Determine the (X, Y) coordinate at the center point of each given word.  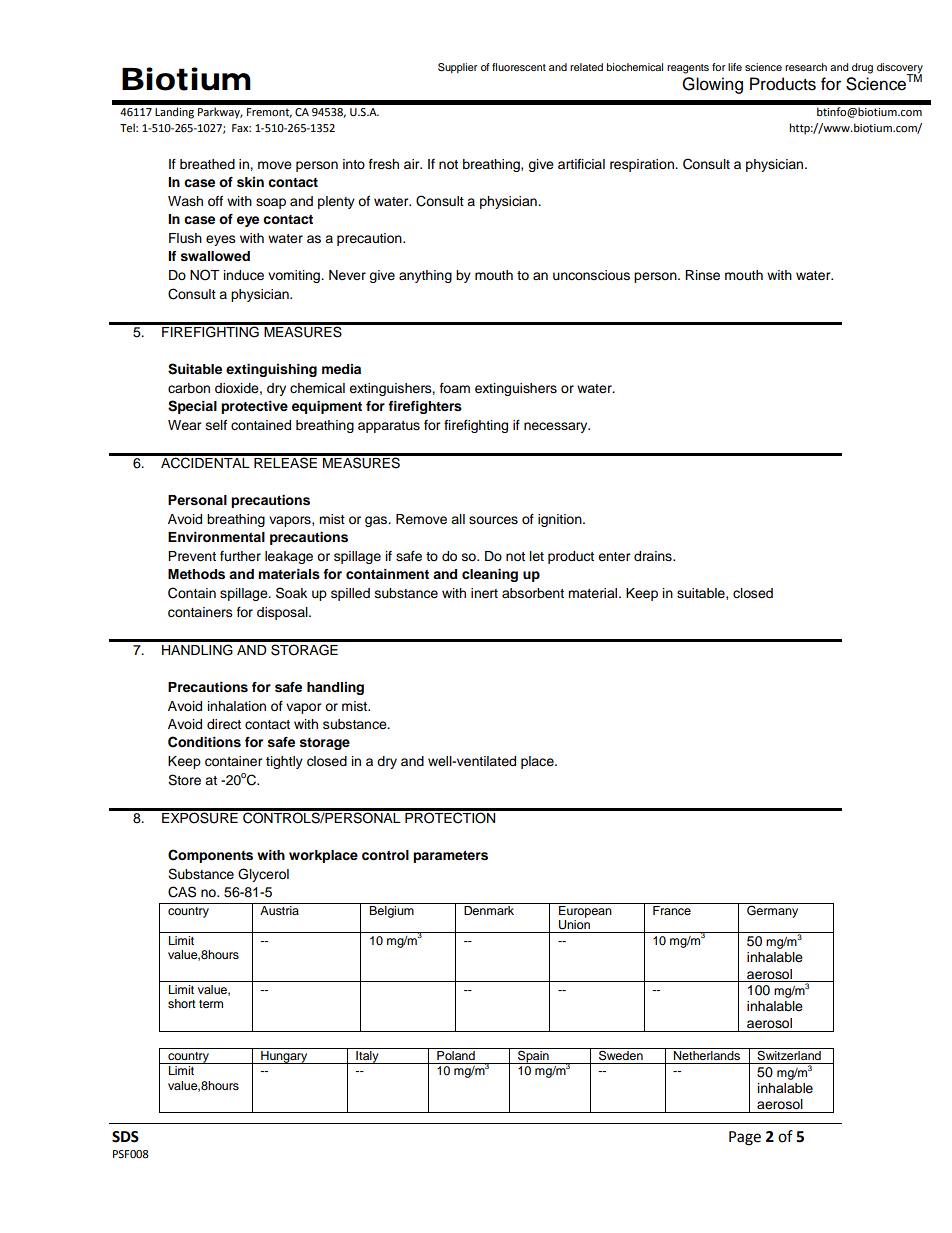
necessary (557, 427)
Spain (533, 1056)
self (216, 425)
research (806, 67)
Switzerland (789, 1054)
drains (654, 556)
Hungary (284, 1057)
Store (184, 780)
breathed (207, 164)
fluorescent (519, 67)
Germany (772, 911)
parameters (450, 857)
